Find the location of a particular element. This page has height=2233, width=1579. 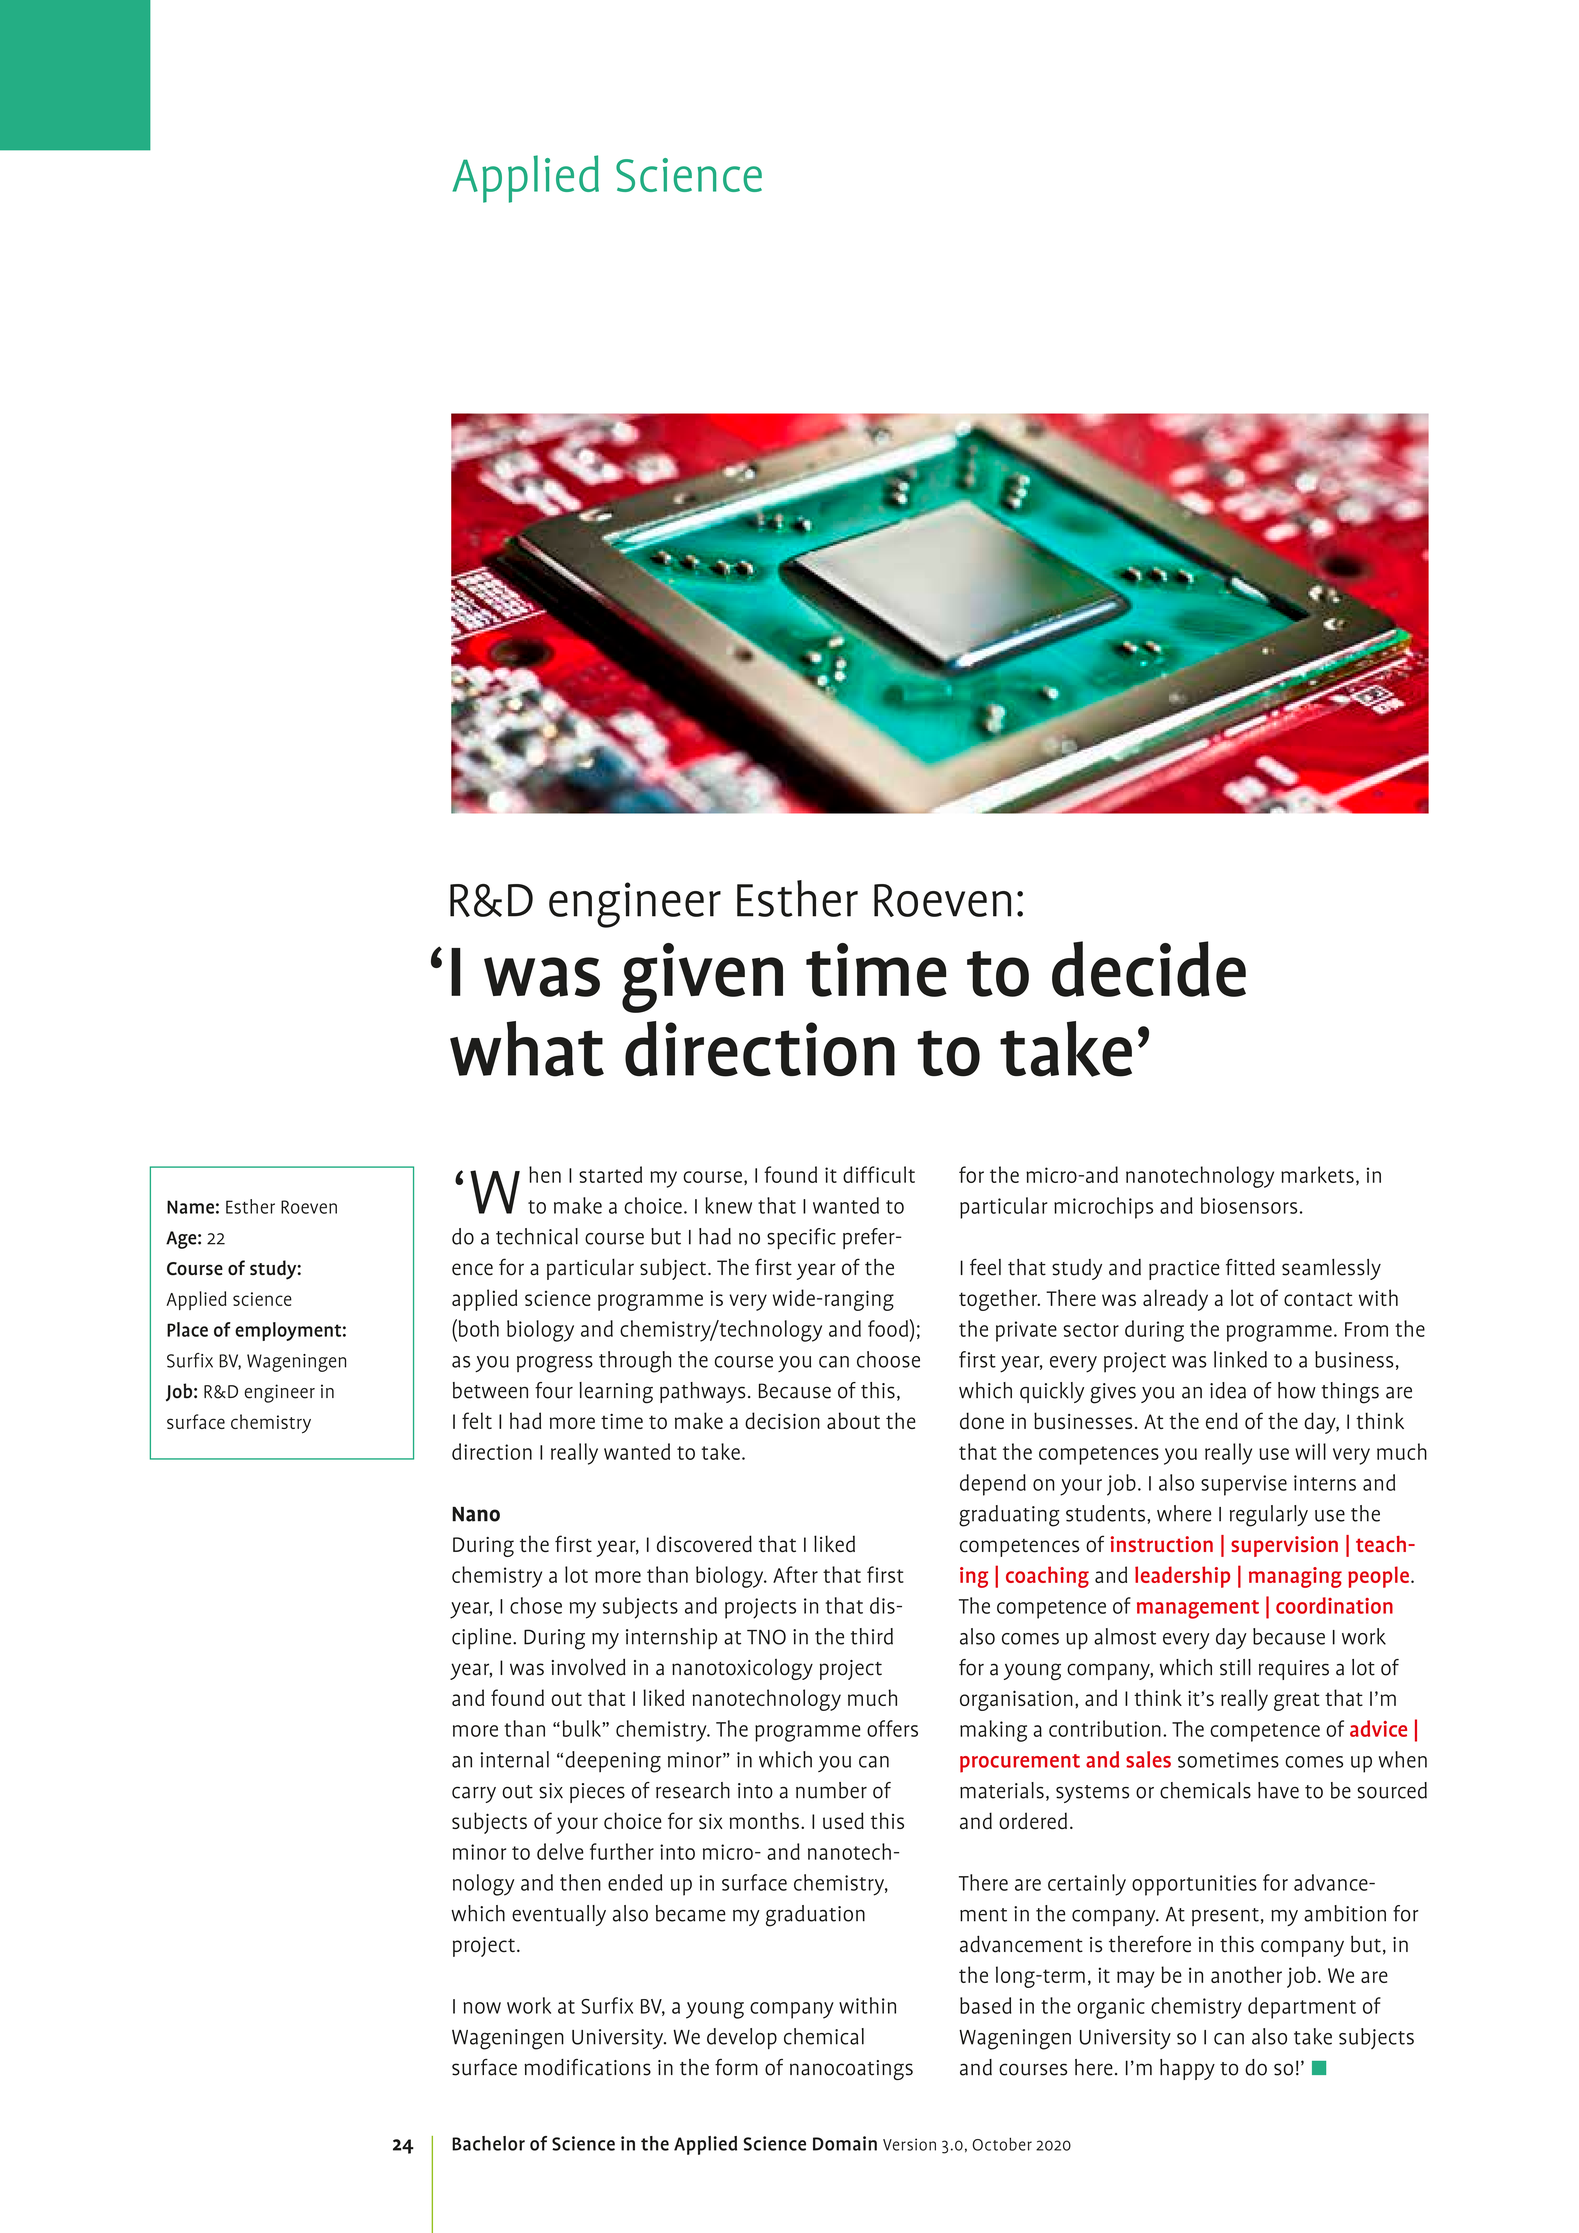

both is located at coordinates (477, 1328).
